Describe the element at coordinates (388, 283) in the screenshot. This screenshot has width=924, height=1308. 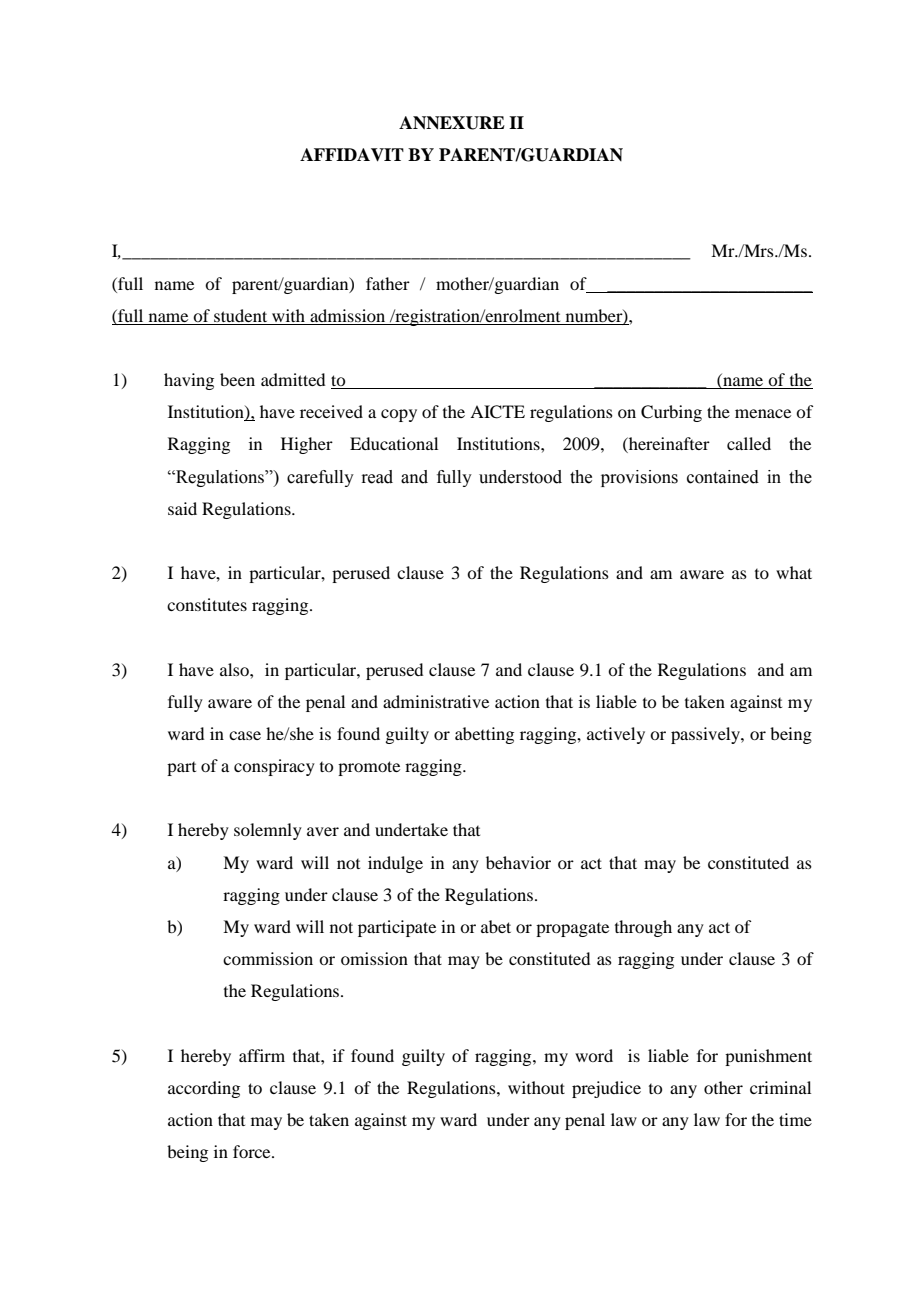
I see `father` at that location.
